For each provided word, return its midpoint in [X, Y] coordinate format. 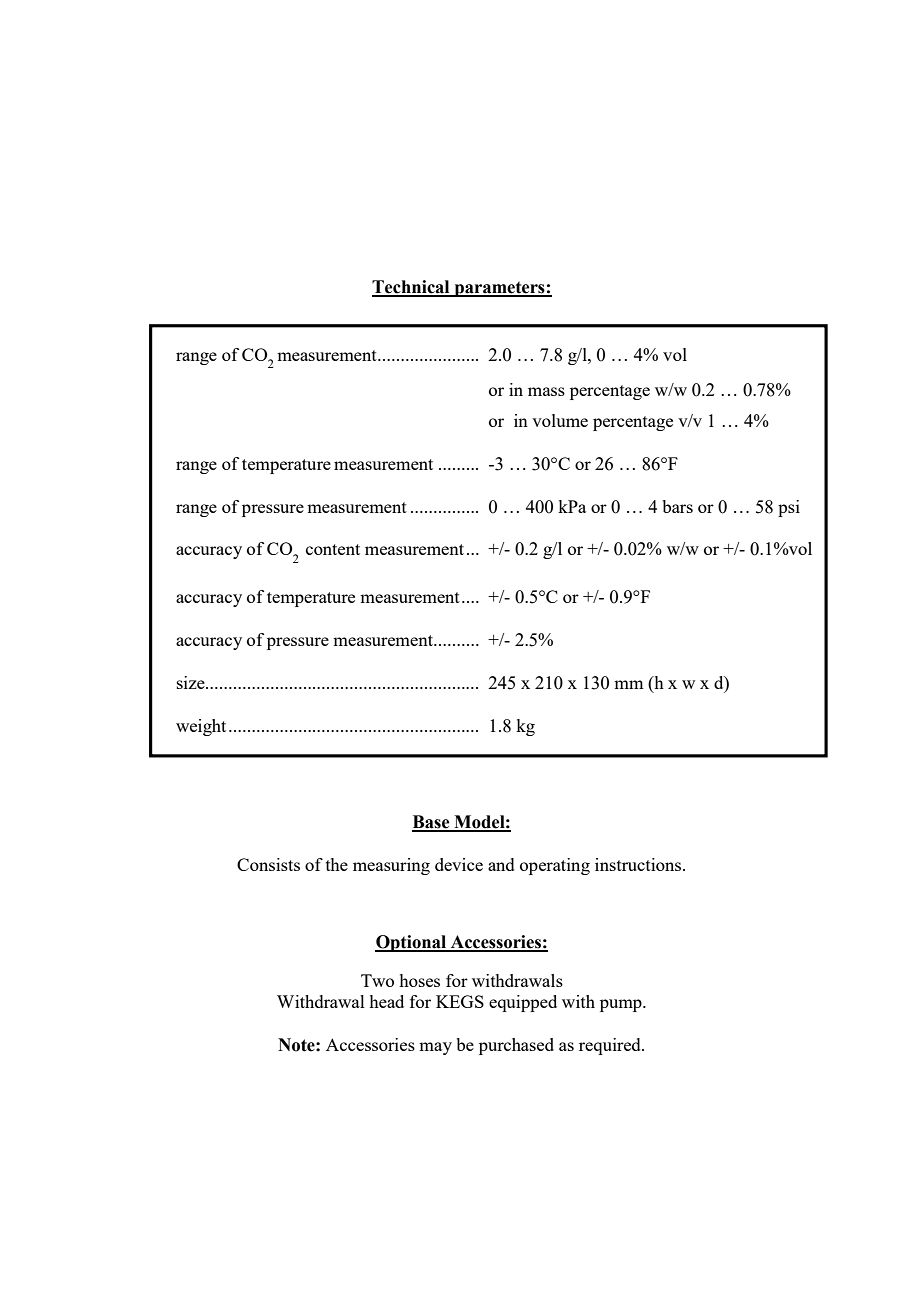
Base [432, 823]
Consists [268, 864]
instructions [639, 864]
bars [677, 506]
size [192, 682]
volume [560, 420]
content [333, 549]
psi [789, 508]
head [386, 1001]
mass [546, 391]
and [501, 864]
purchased [516, 1046]
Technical [412, 288]
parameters [499, 289]
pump [622, 1005]
